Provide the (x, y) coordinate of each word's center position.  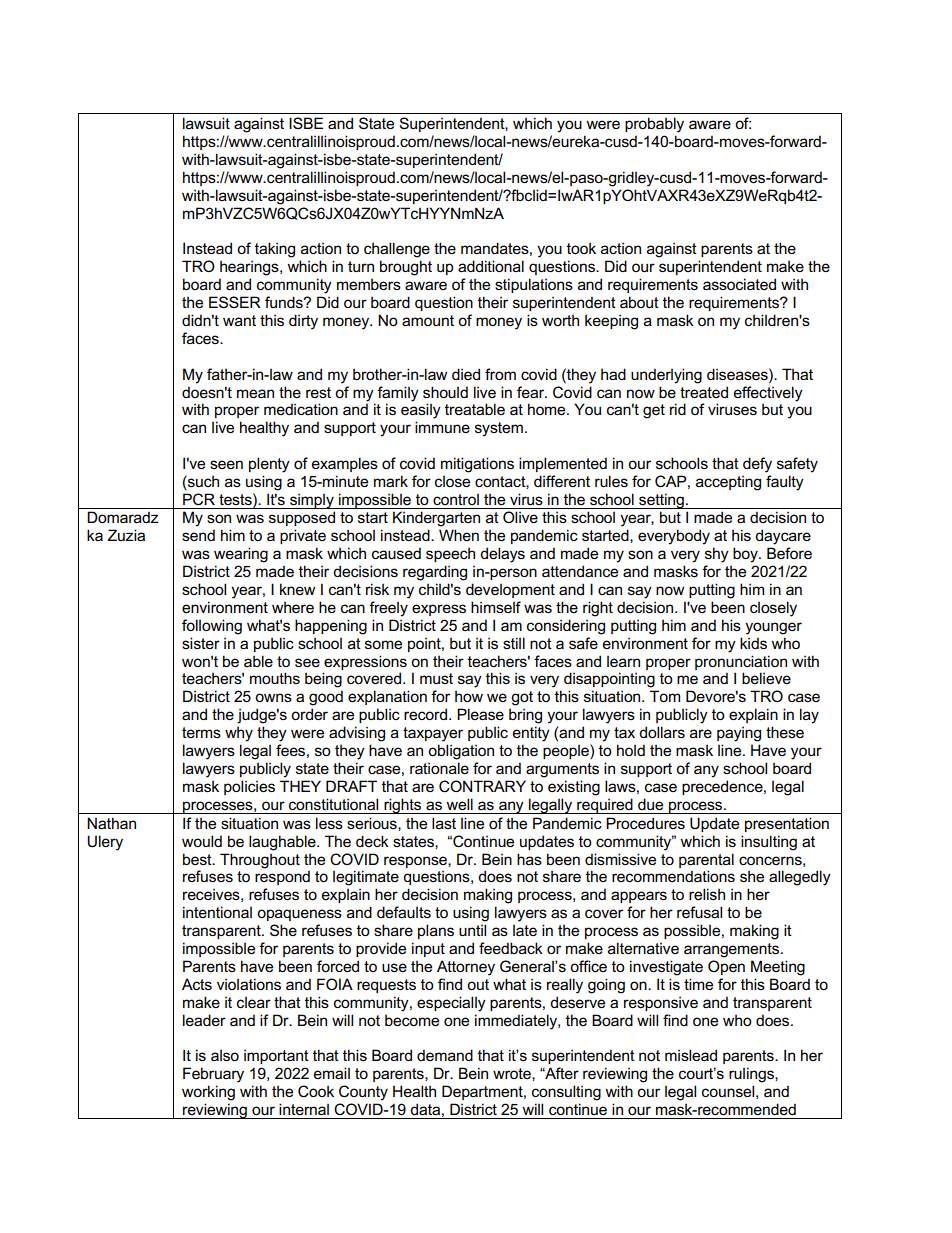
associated (739, 284)
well (459, 804)
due (650, 804)
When (459, 535)
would (202, 841)
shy (717, 555)
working (208, 1093)
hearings (250, 268)
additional (491, 266)
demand (445, 1055)
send (198, 535)
